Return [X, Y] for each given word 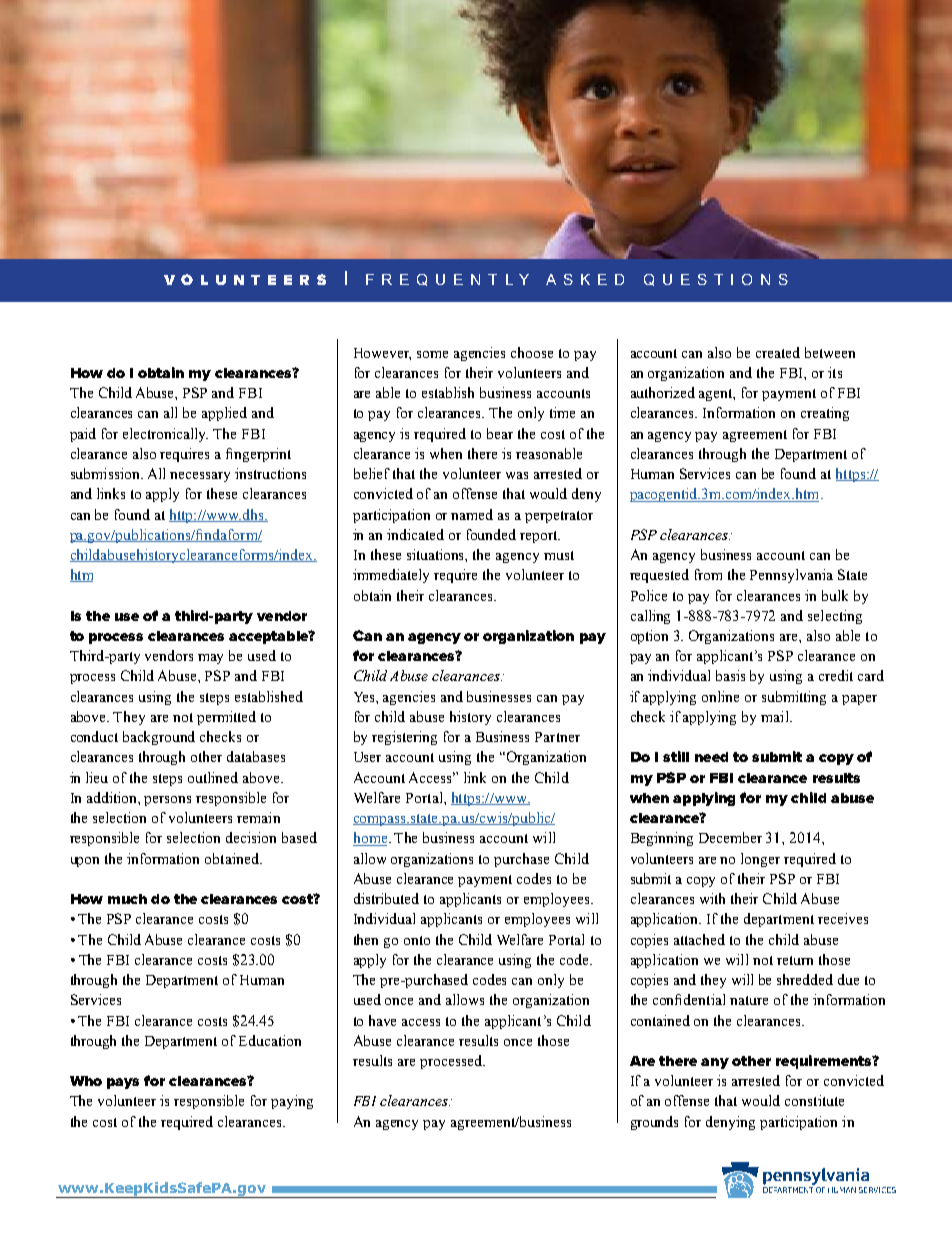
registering [404, 738]
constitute [814, 1100]
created [778, 352]
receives [843, 918]
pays [123, 1083]
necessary [200, 477]
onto [417, 940]
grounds [654, 1123]
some [432, 354]
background [159, 738]
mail [776, 716]
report [540, 537]
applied [224, 414]
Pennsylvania [791, 576]
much [127, 899]
